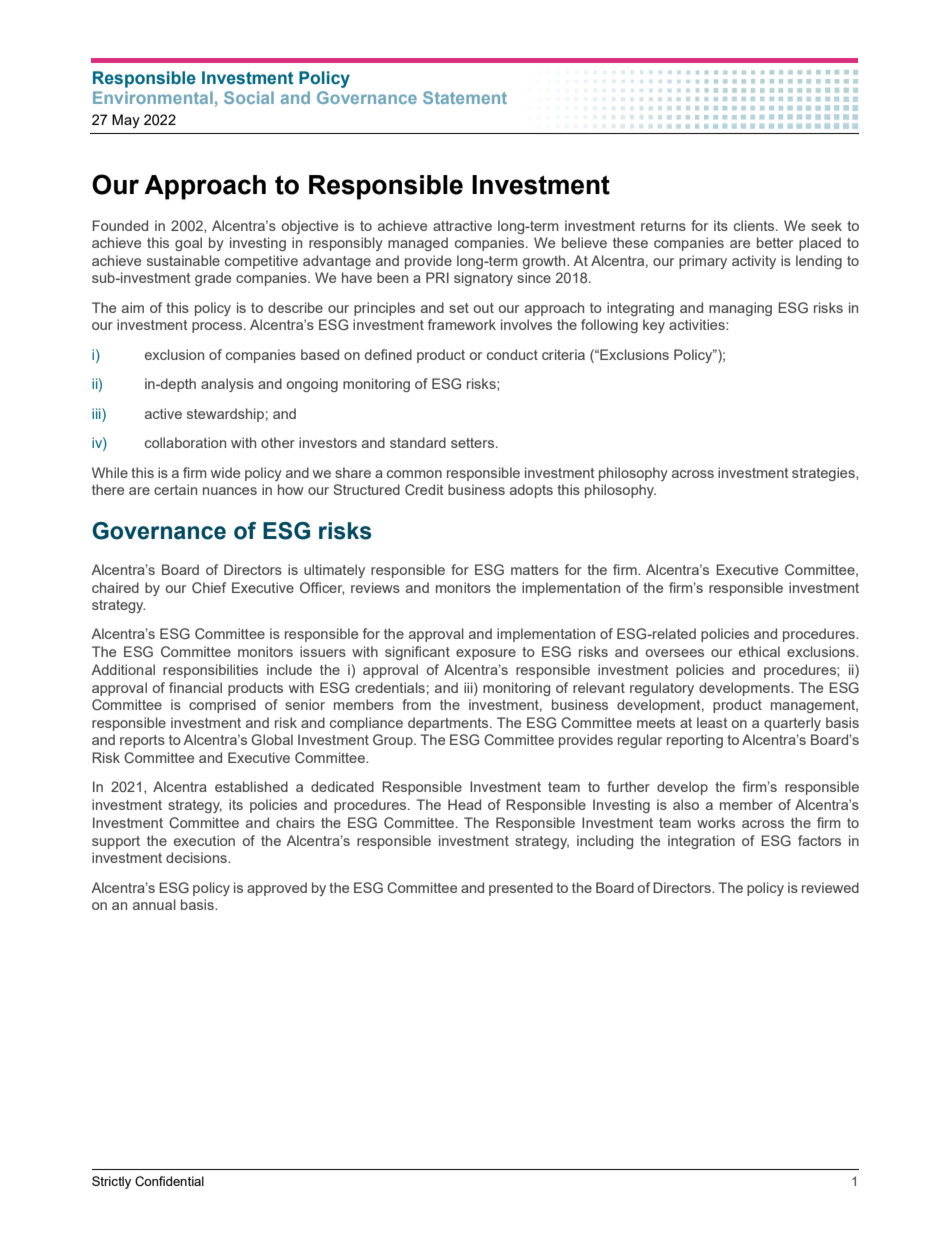 The width and height of the image is (952, 1233). I want to click on reviewed, so click(830, 887).
